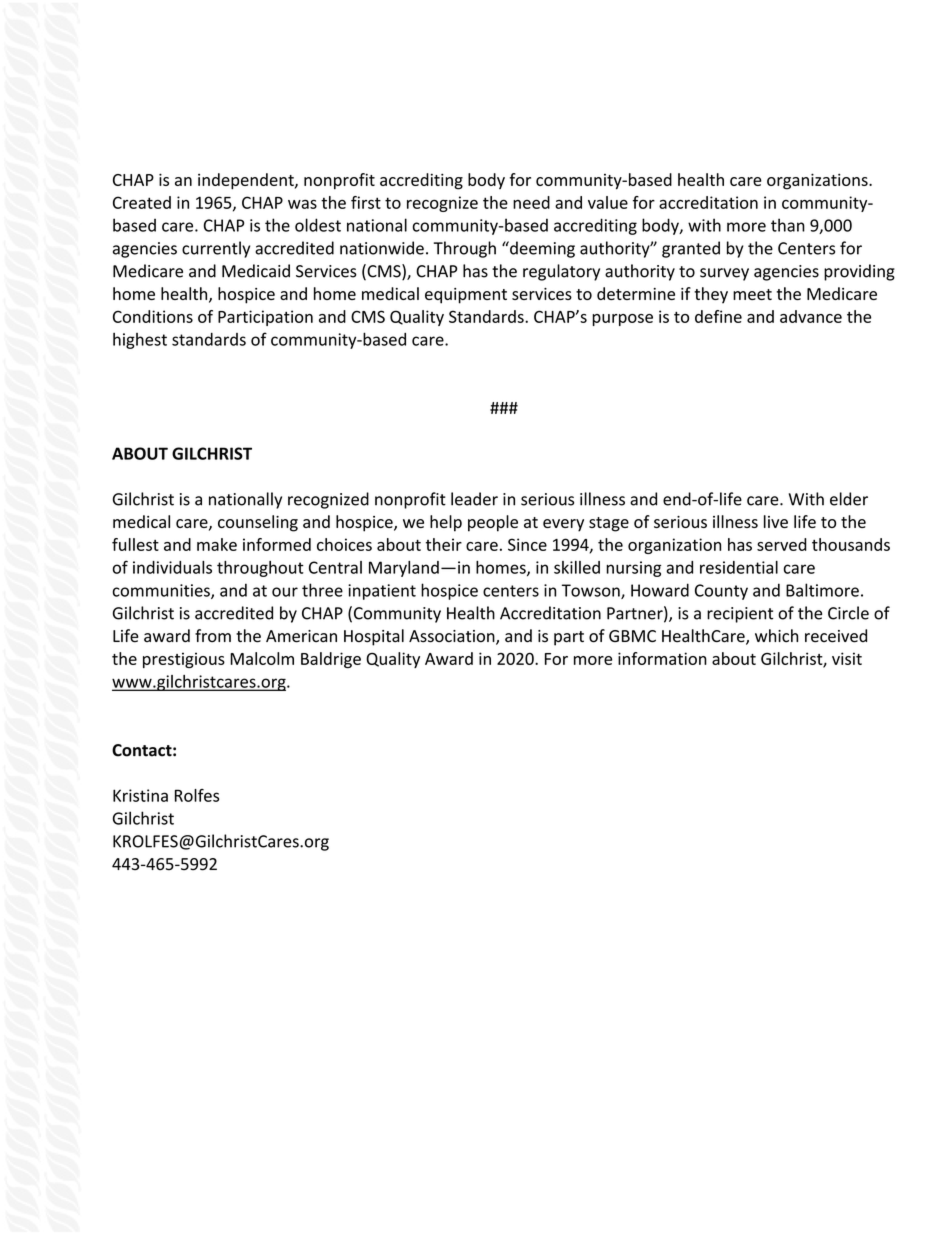  What do you see at coordinates (474, 499) in the screenshot?
I see `leader` at bounding box center [474, 499].
